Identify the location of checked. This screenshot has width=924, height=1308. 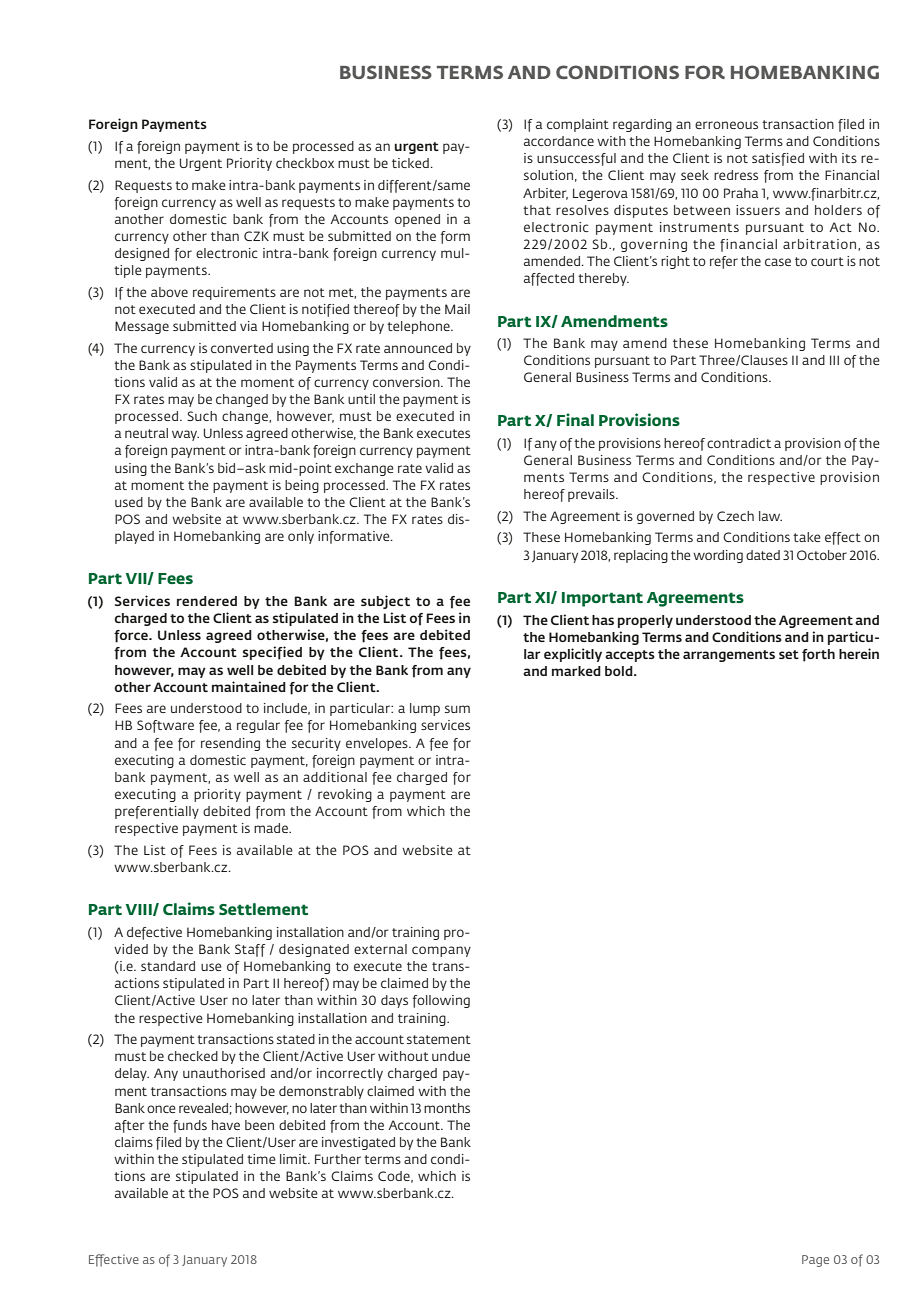
(193, 1056).
